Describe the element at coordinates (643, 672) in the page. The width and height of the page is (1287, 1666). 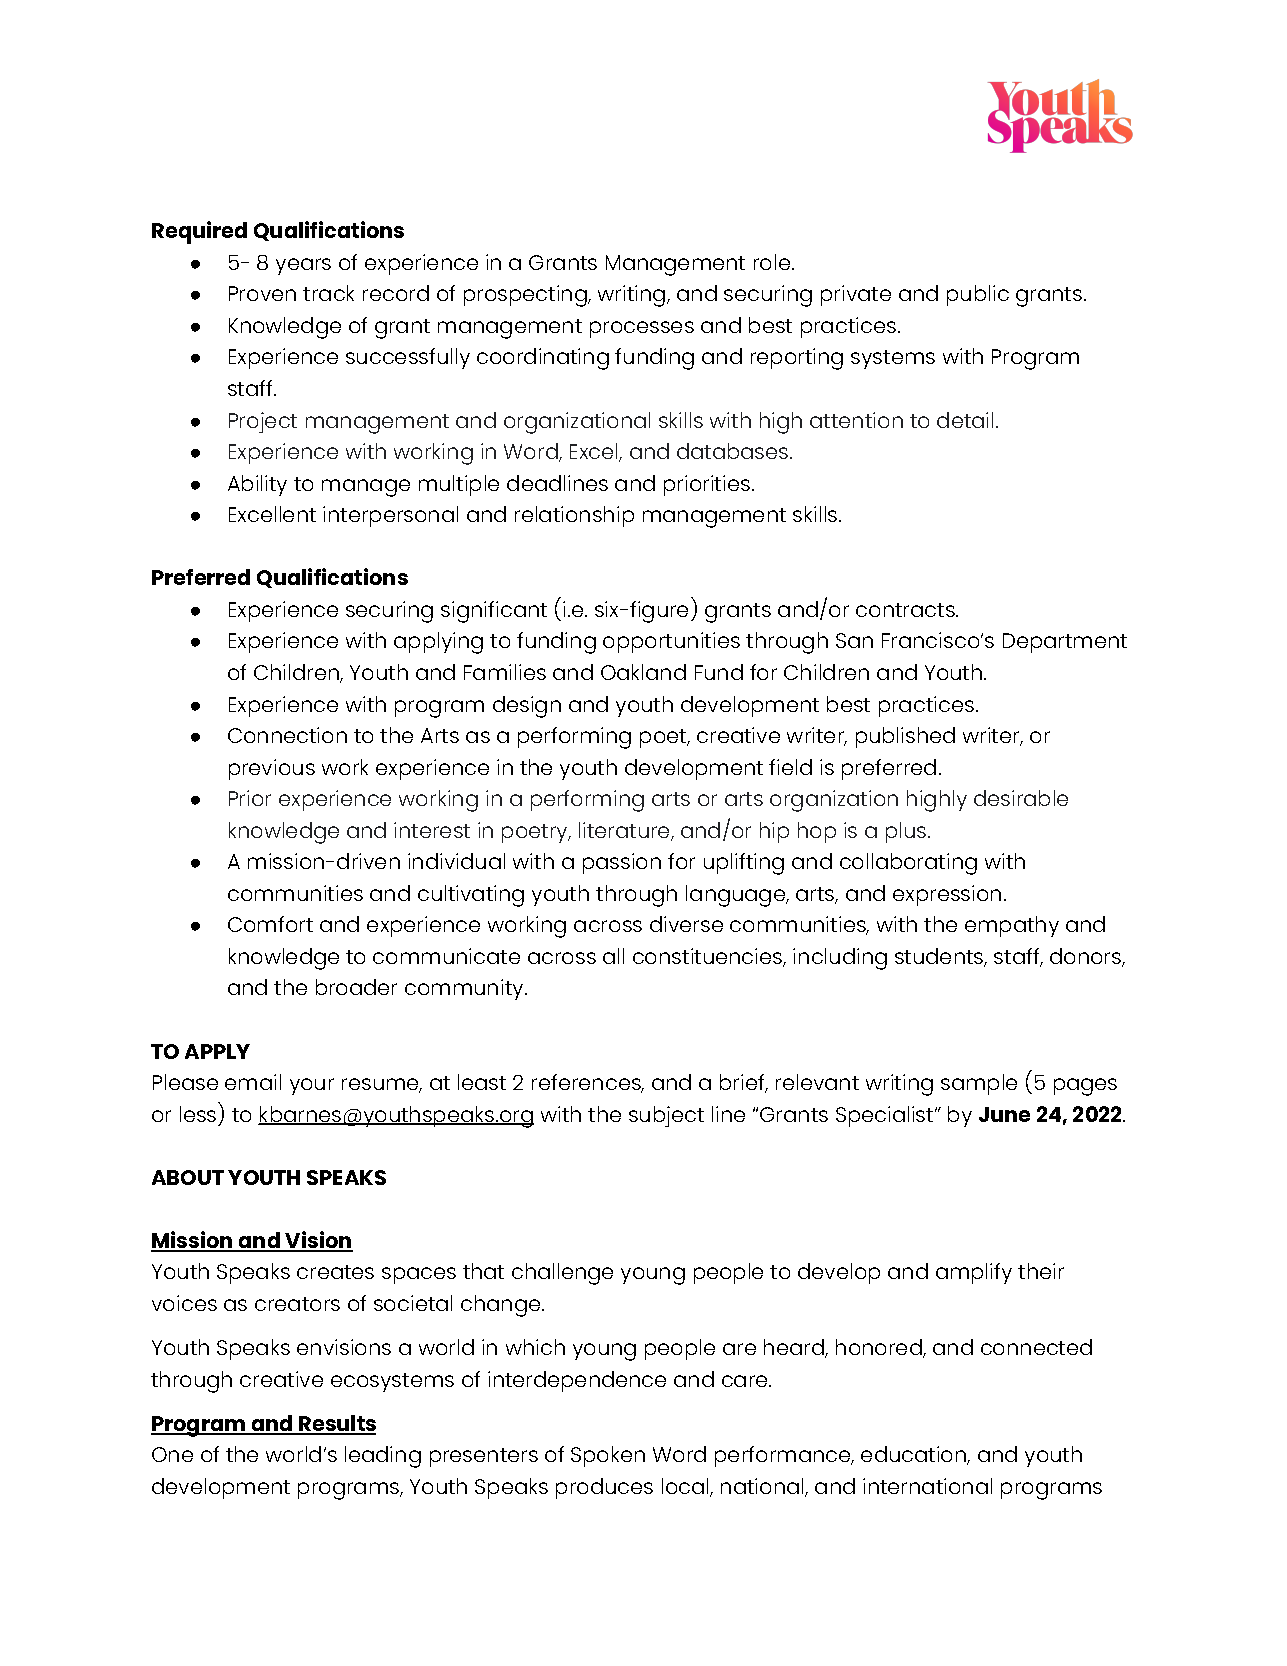
I see `Oakland` at that location.
